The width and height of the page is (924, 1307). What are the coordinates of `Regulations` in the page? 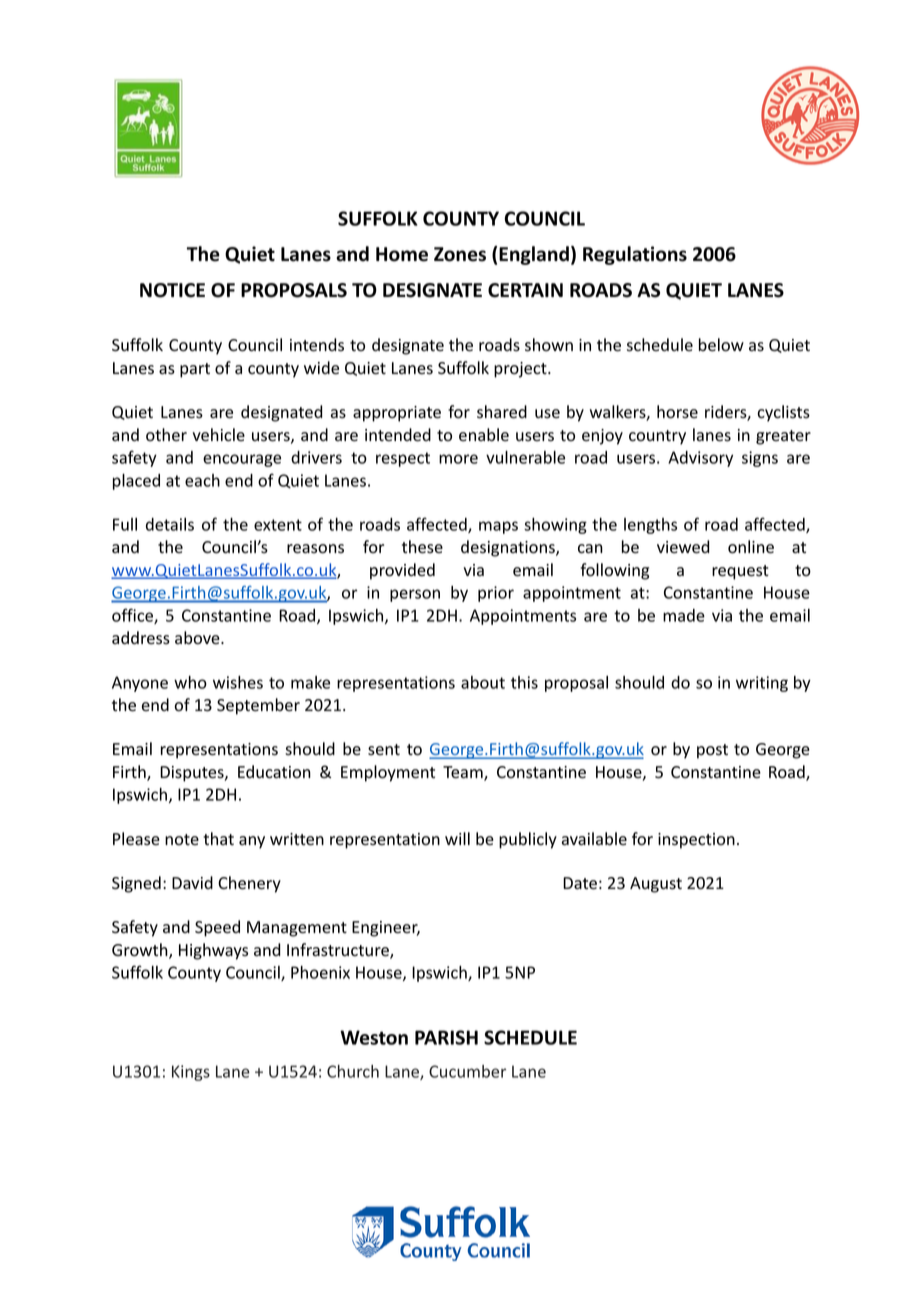 It's located at (635, 255).
